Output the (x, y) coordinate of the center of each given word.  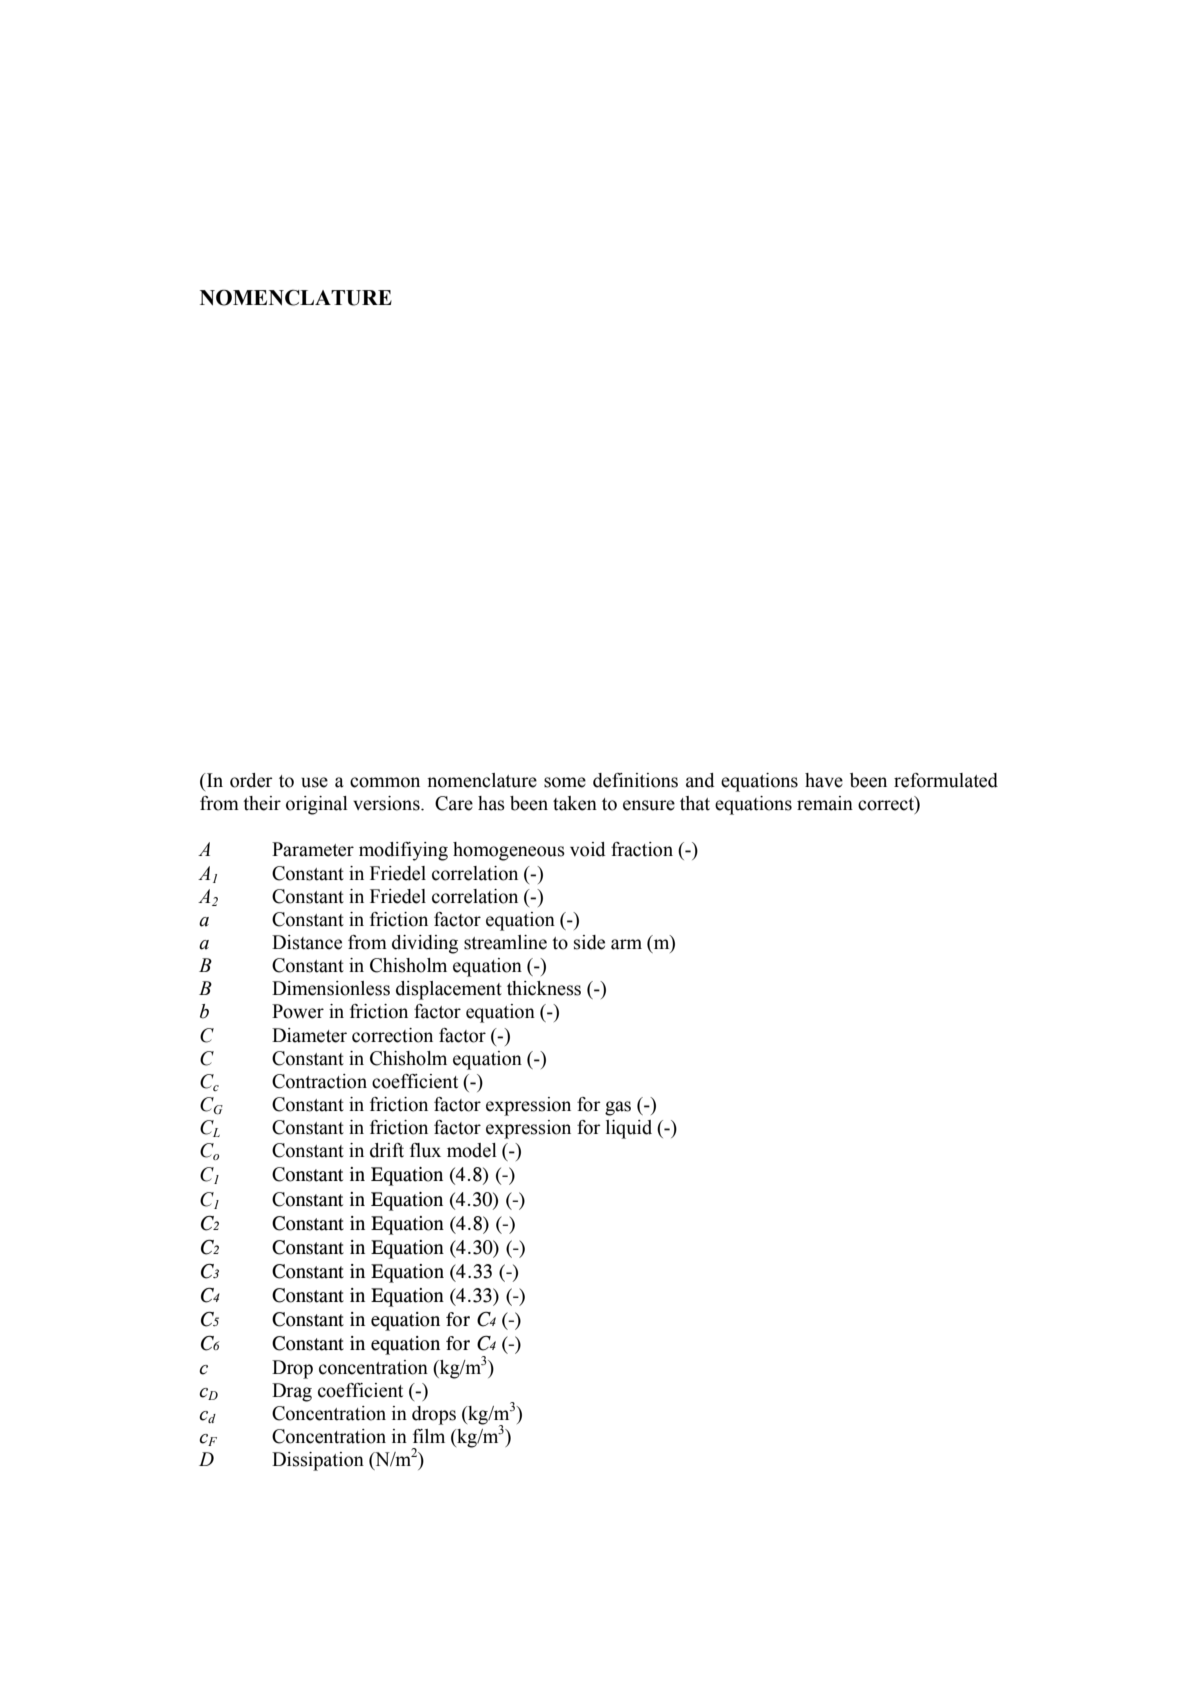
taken (575, 803)
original (317, 805)
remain (825, 803)
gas (618, 1108)
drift (387, 1150)
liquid (629, 1129)
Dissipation (318, 1461)
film (429, 1436)
